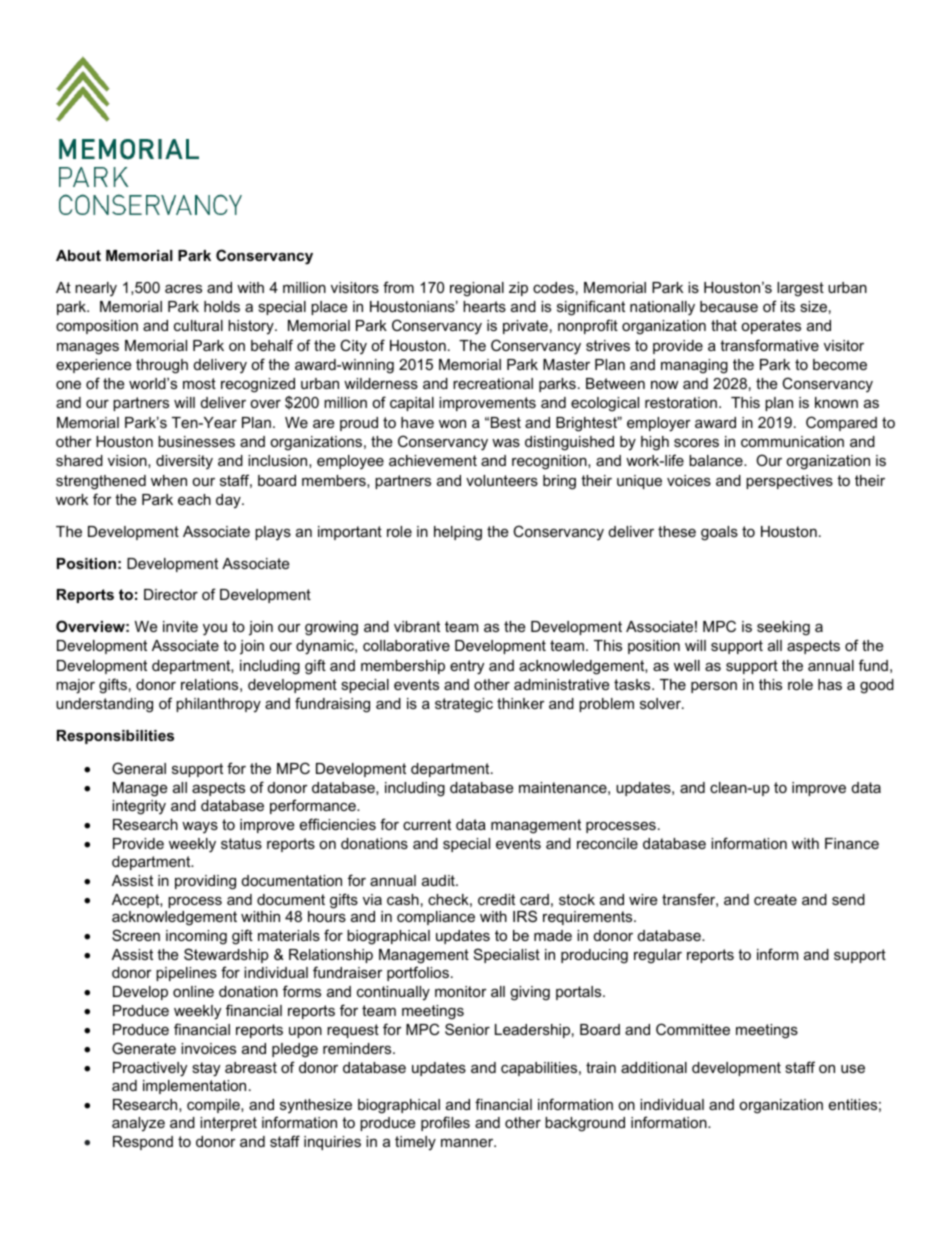 This screenshot has height=1233, width=952. What do you see at coordinates (183, 288) in the screenshot?
I see `acres` at bounding box center [183, 288].
